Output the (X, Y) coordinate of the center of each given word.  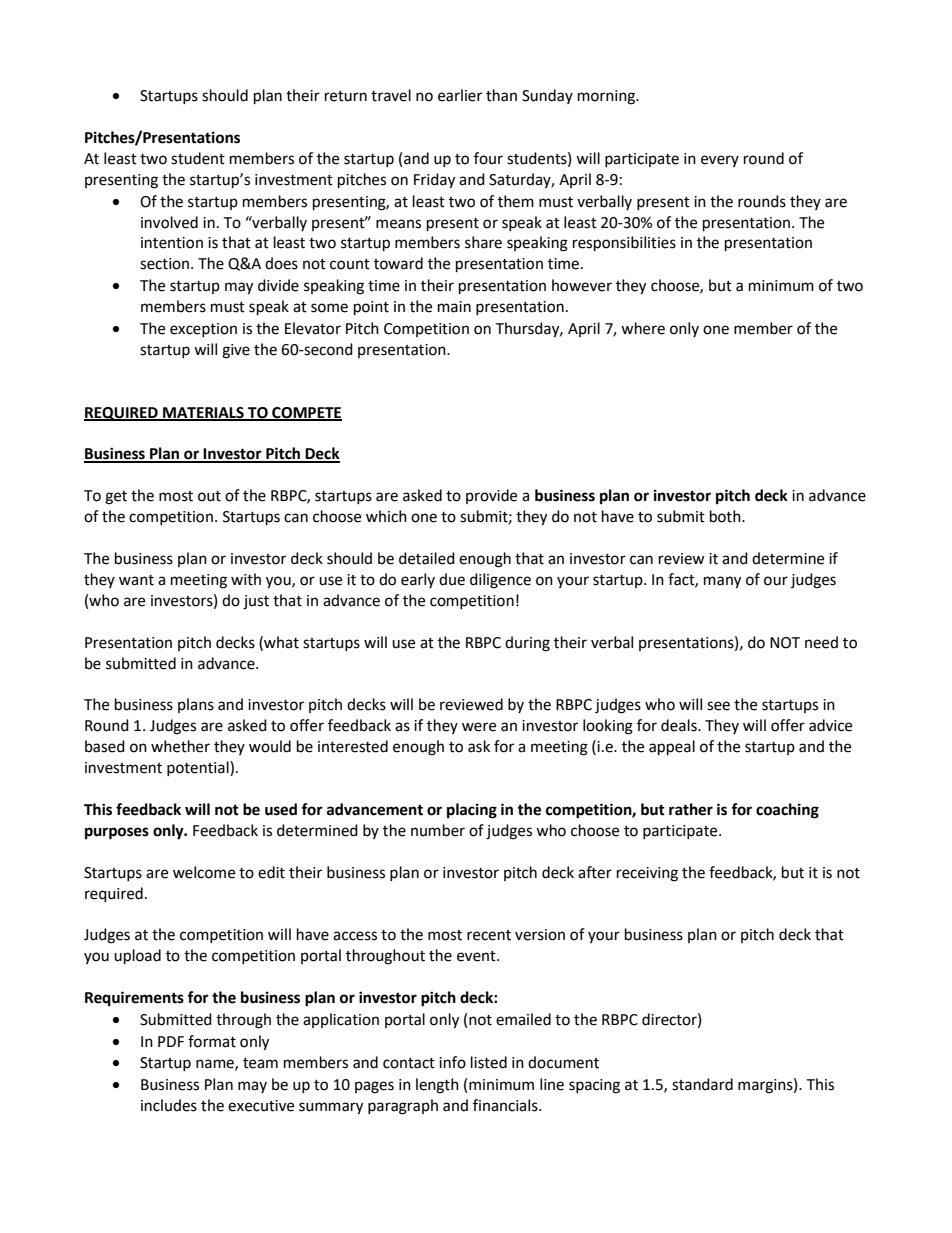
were (479, 727)
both (726, 516)
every (720, 161)
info (452, 1062)
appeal (672, 748)
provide (491, 496)
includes (169, 1105)
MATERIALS (203, 413)
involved (169, 222)
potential (199, 768)
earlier (460, 95)
